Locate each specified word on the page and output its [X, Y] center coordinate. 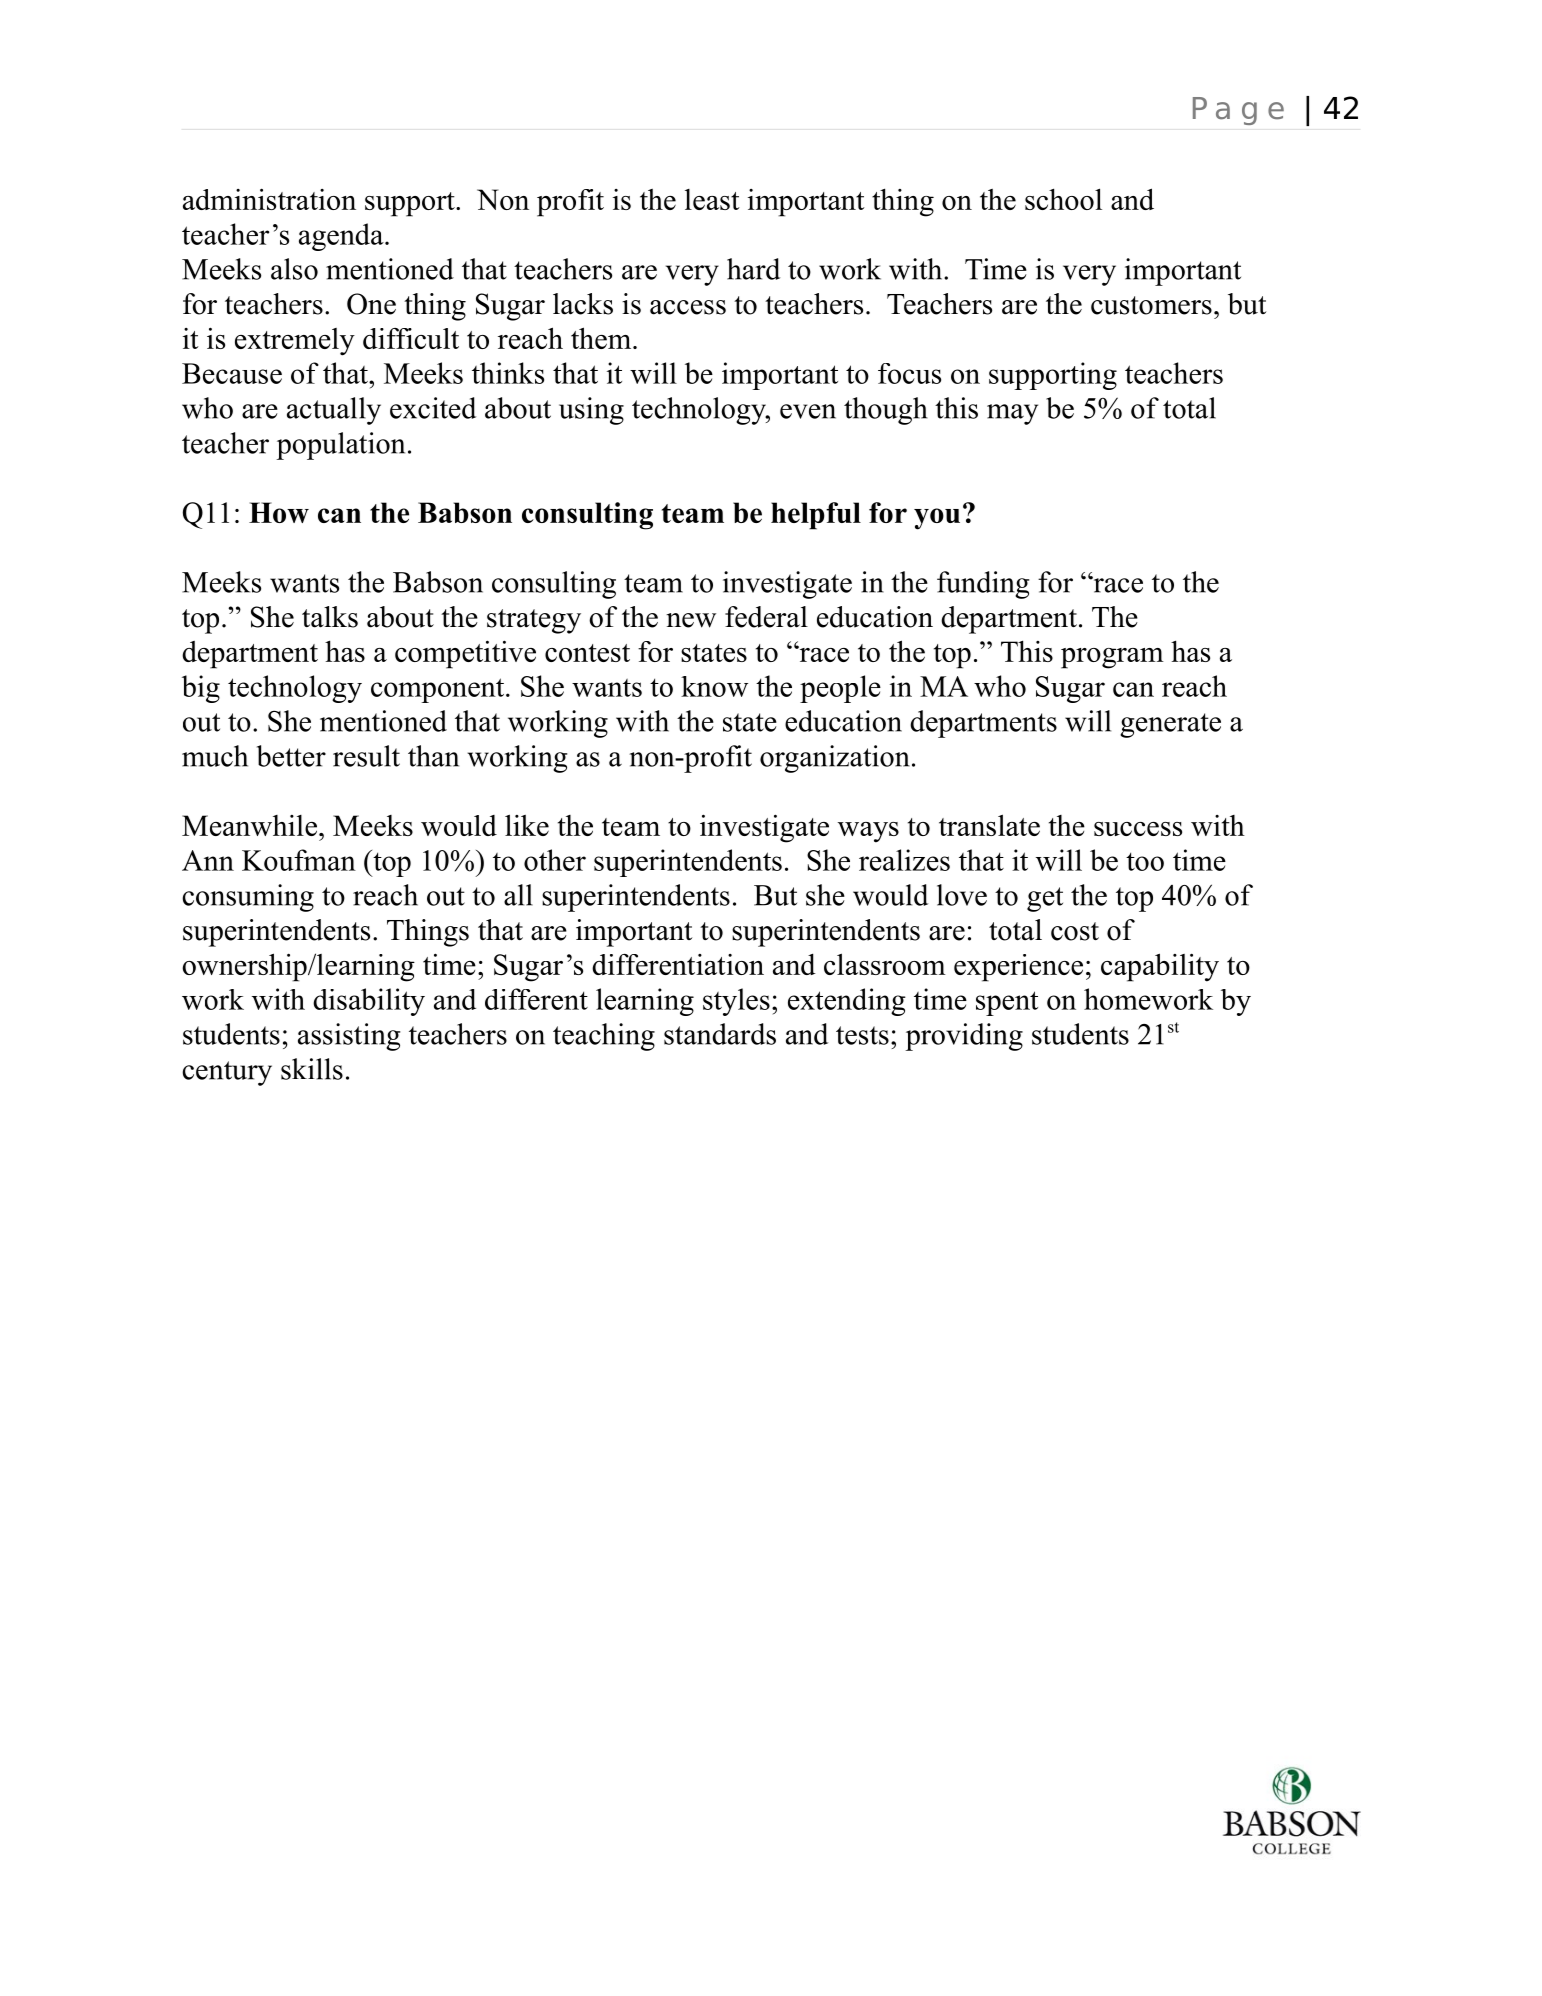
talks [330, 617]
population [340, 446]
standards [720, 1034]
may [1012, 414]
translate [989, 825]
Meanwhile [249, 825]
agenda [342, 237]
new [691, 620]
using [591, 411]
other [555, 860]
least [712, 199]
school [1063, 199]
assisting [349, 1037]
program [1112, 658]
